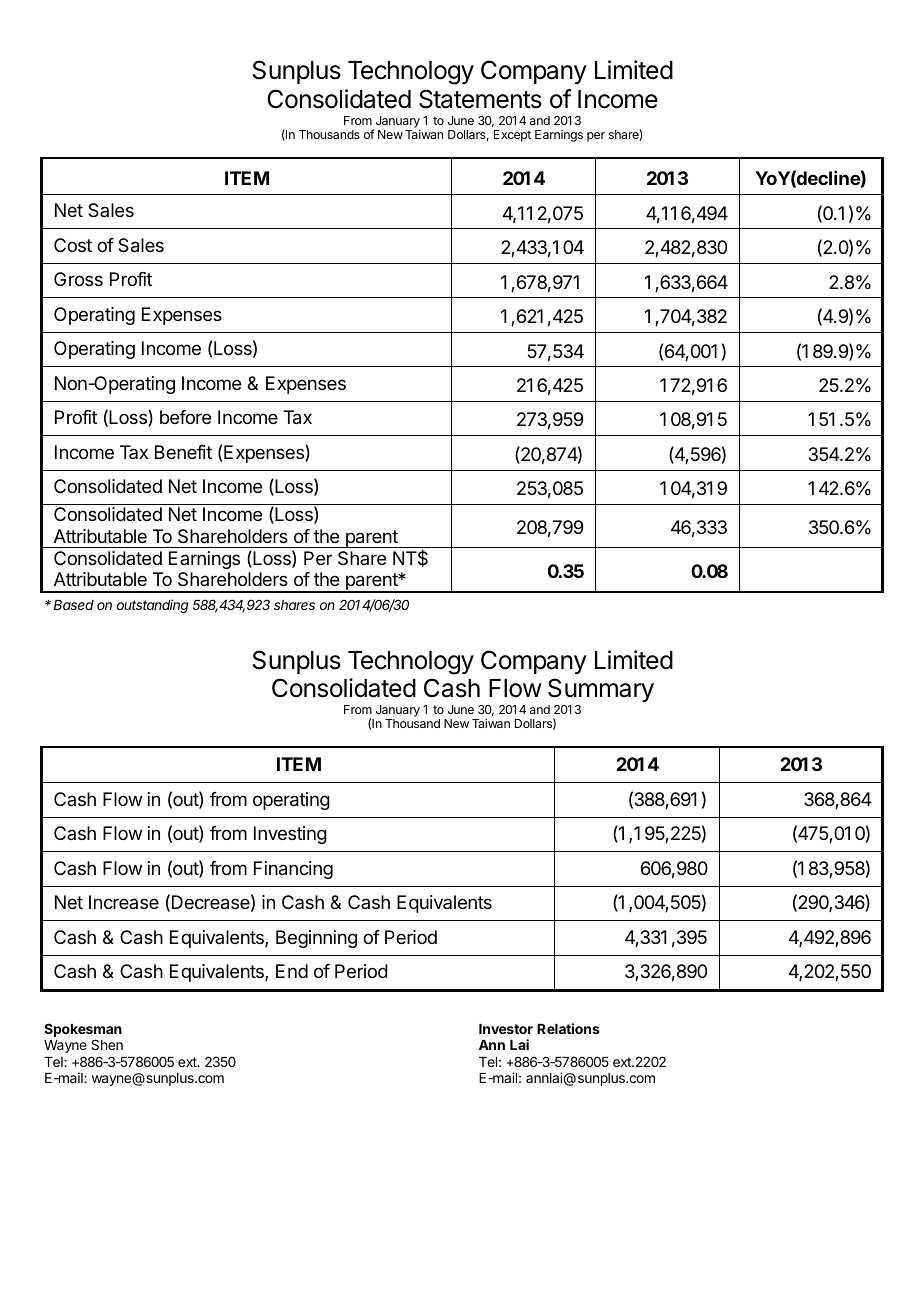 The image size is (924, 1308). What do you see at coordinates (512, 136) in the screenshot?
I see `Except` at bounding box center [512, 136].
